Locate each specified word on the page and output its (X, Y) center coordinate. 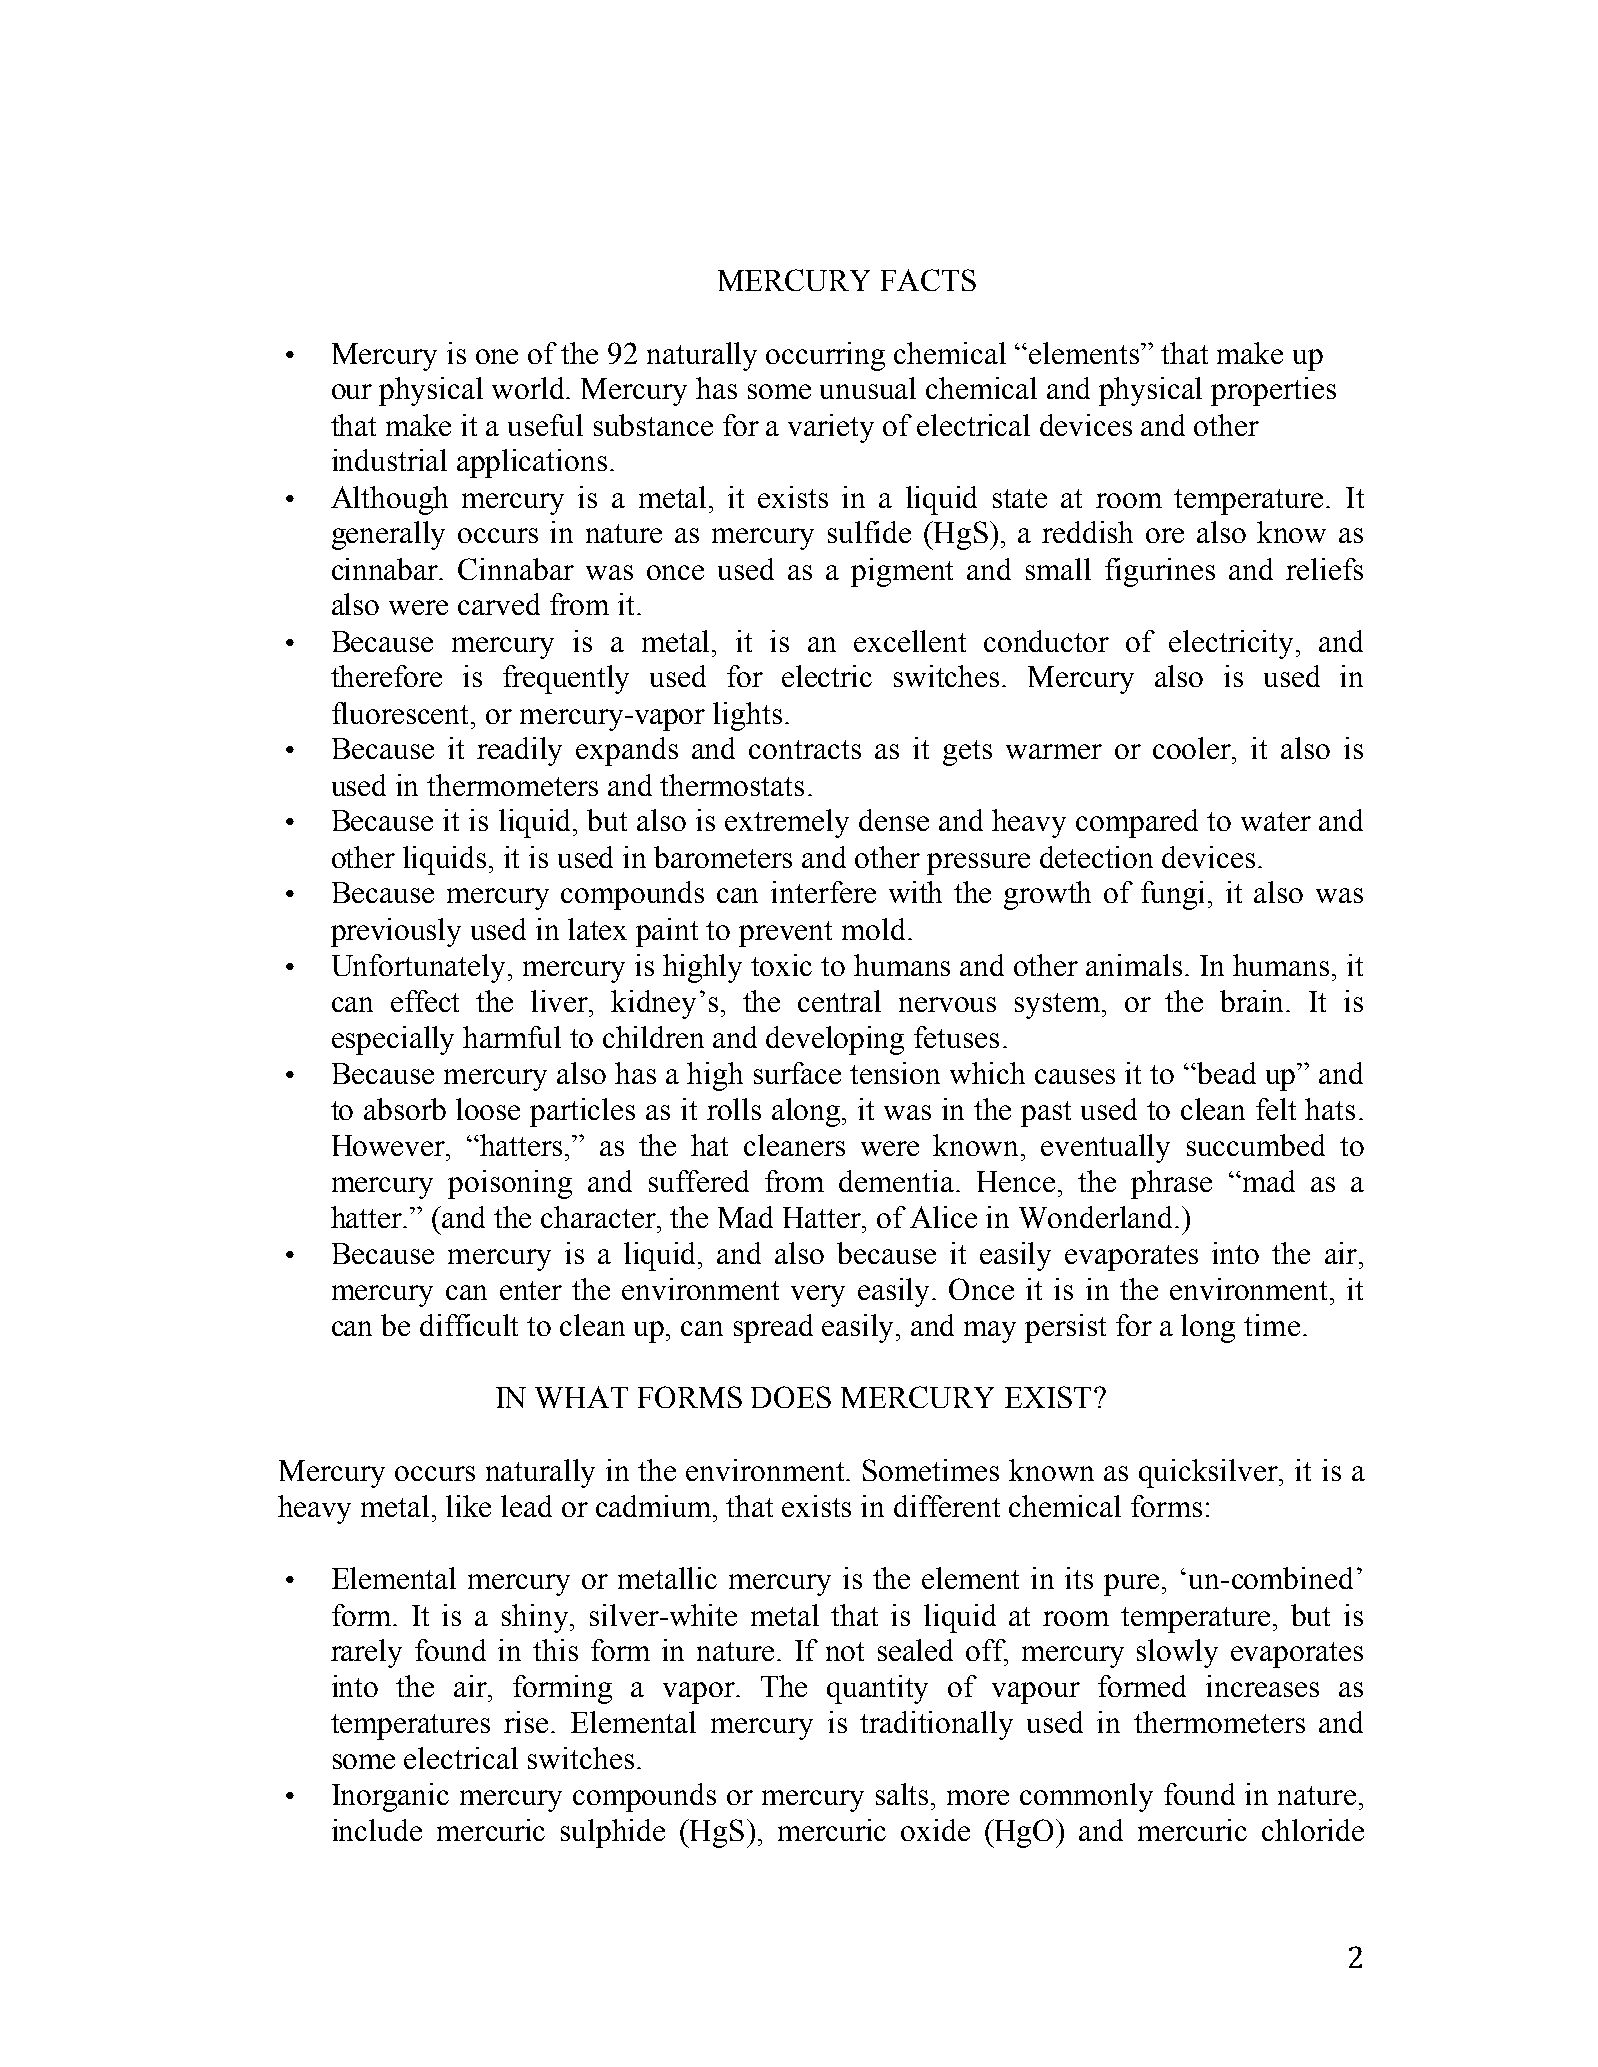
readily (519, 751)
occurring (825, 356)
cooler (1193, 748)
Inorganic (390, 1797)
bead (1225, 1073)
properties (1273, 391)
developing (835, 1040)
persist (1065, 1328)
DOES (791, 1397)
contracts (805, 749)
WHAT (581, 1397)
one (497, 356)
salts (904, 1794)
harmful (512, 1037)
